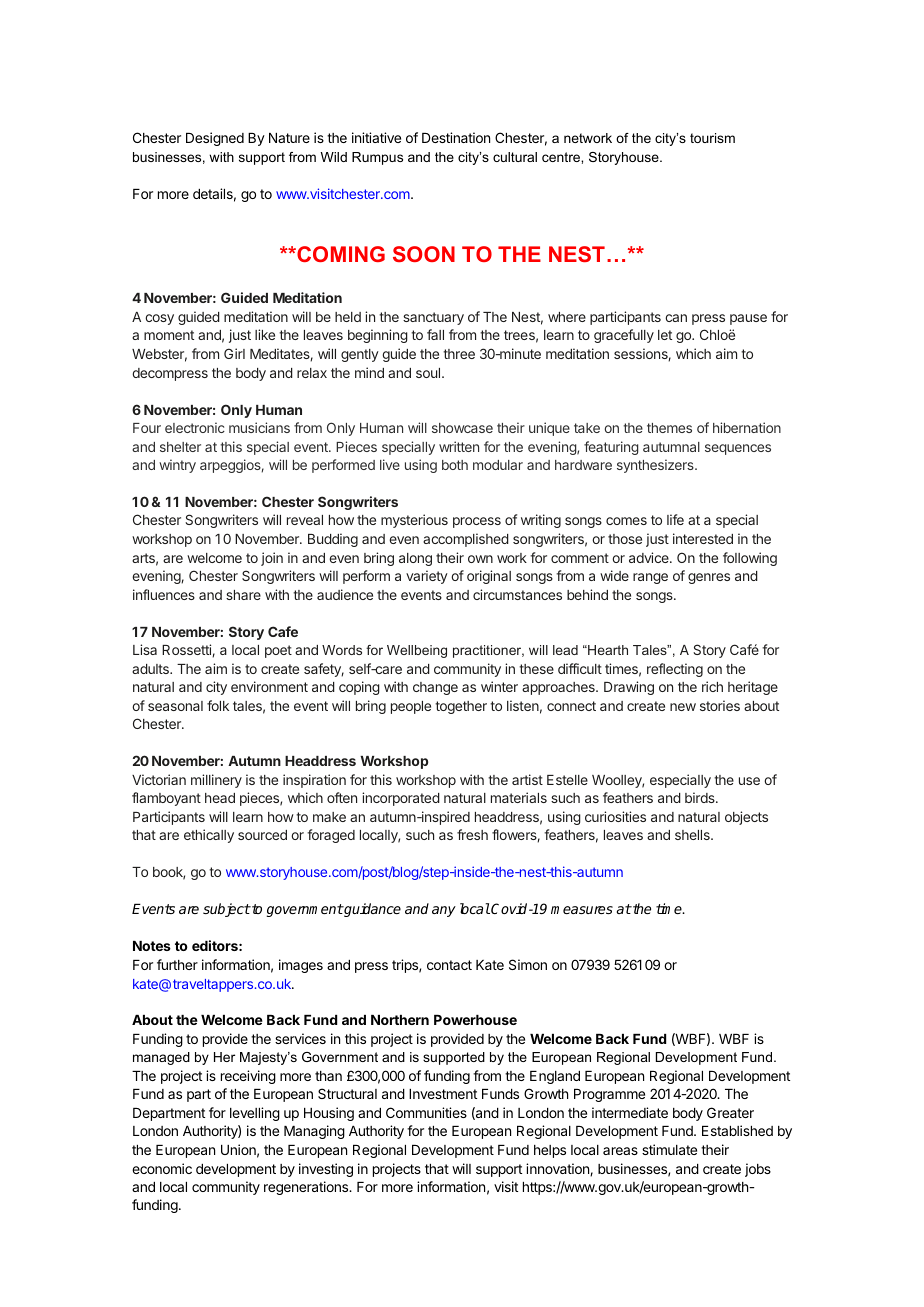 Image resolution: width=924 pixels, height=1307 pixels. Describe the element at coordinates (675, 519) in the screenshot. I see `life` at that location.
